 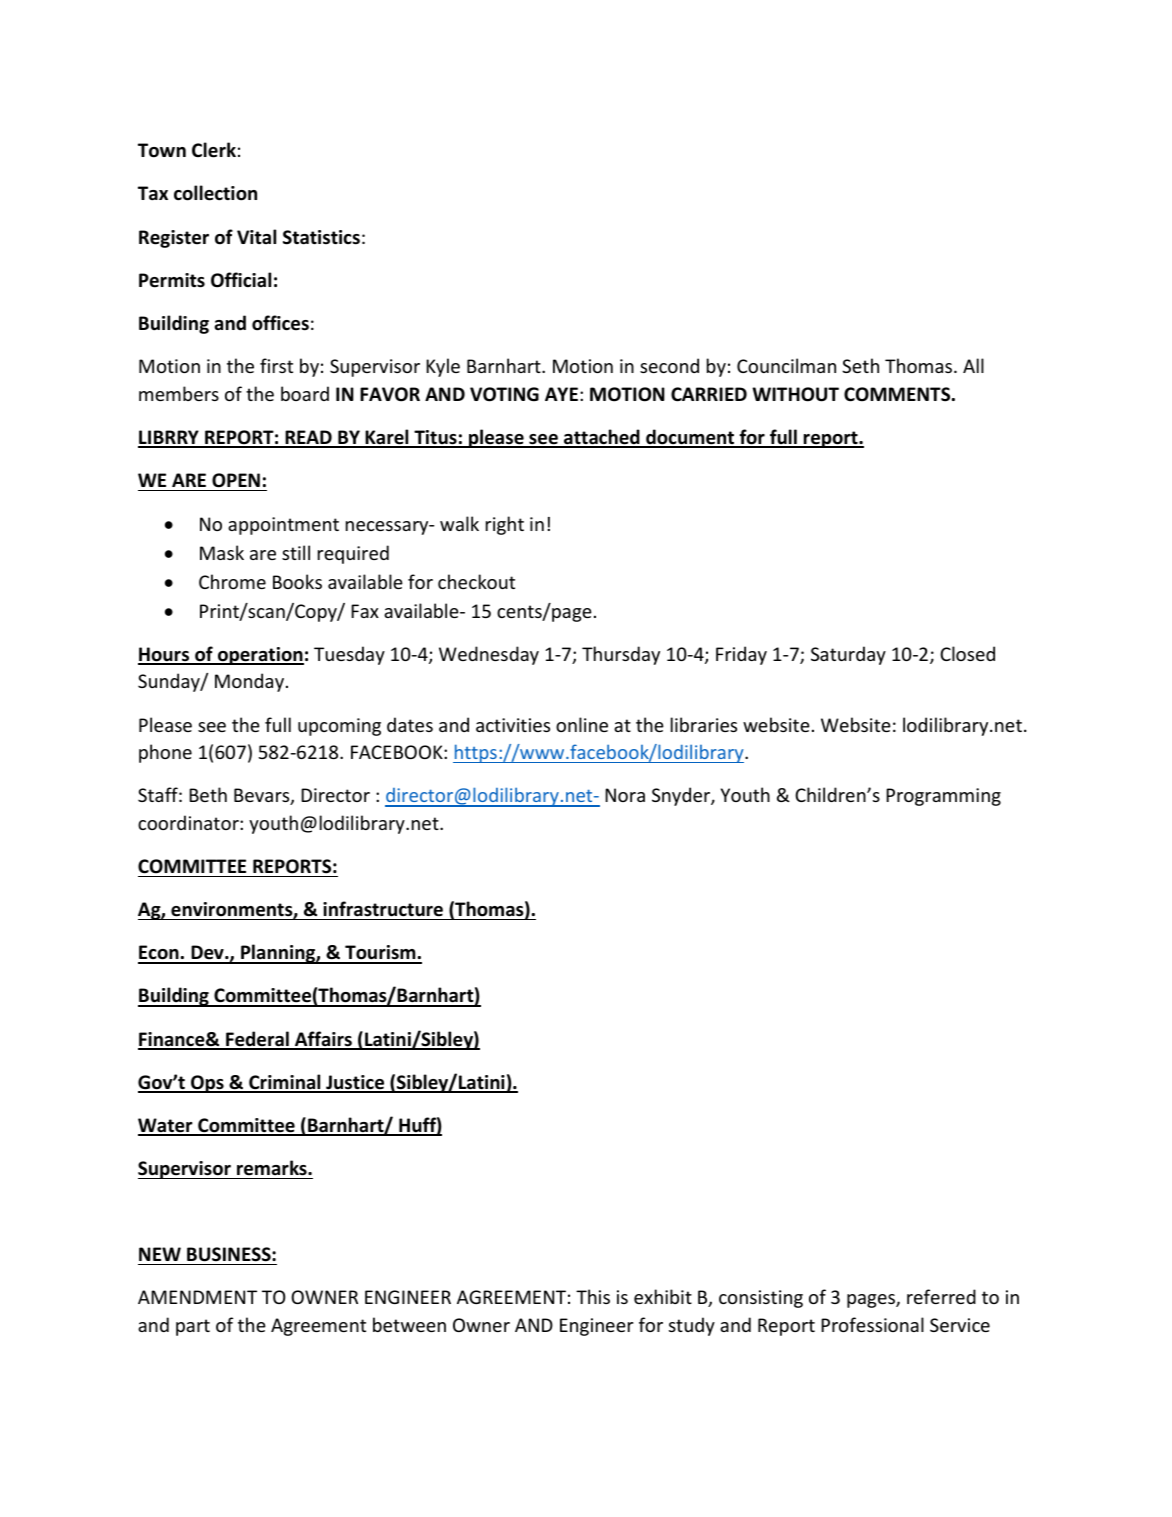 What do you see at coordinates (251, 682) in the image?
I see `Monday` at bounding box center [251, 682].
